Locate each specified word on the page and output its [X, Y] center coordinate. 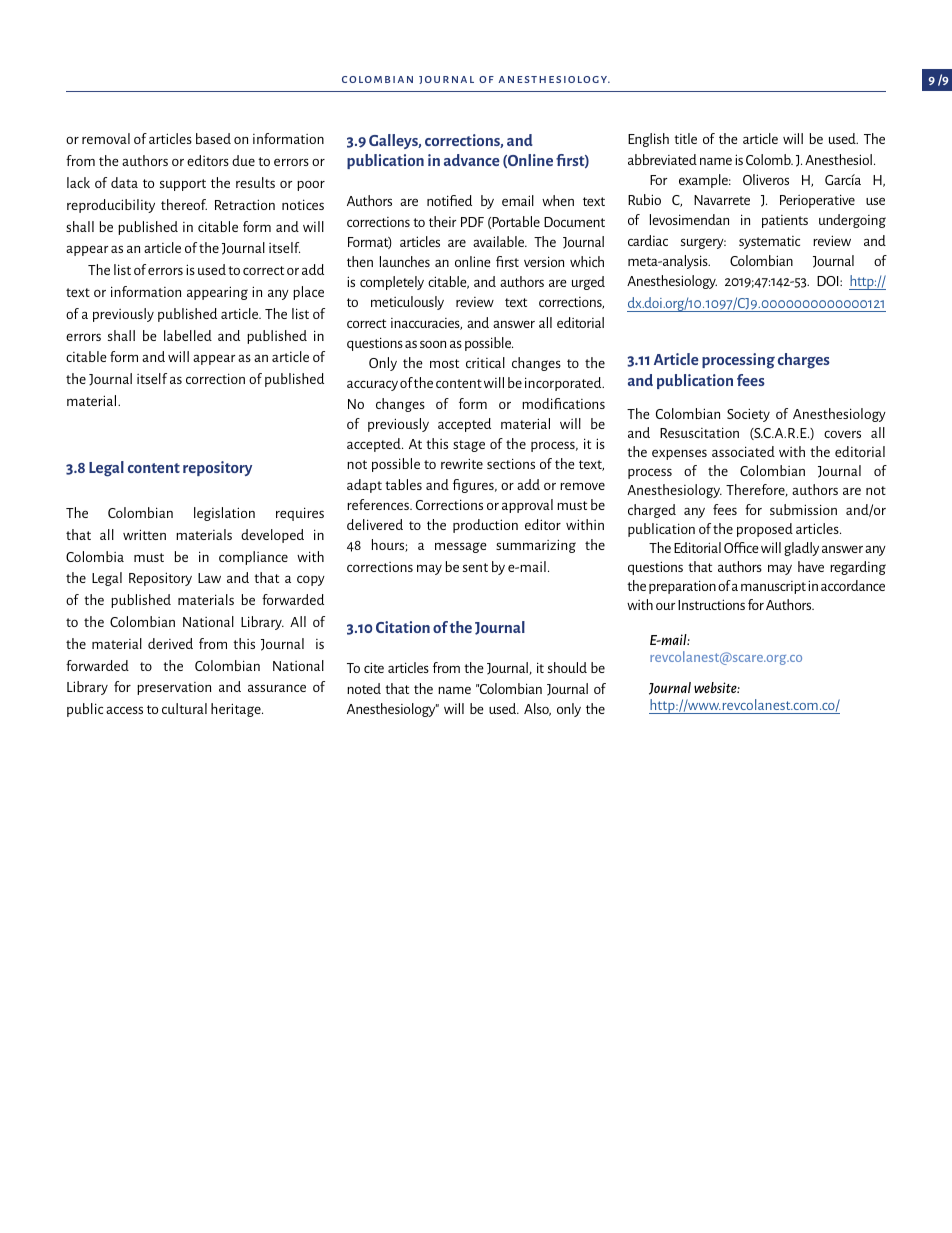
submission [803, 509]
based [213, 138]
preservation [174, 688]
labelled [188, 335]
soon [433, 344]
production [485, 526]
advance [471, 160]
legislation [224, 514]
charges [804, 361]
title [685, 138]
